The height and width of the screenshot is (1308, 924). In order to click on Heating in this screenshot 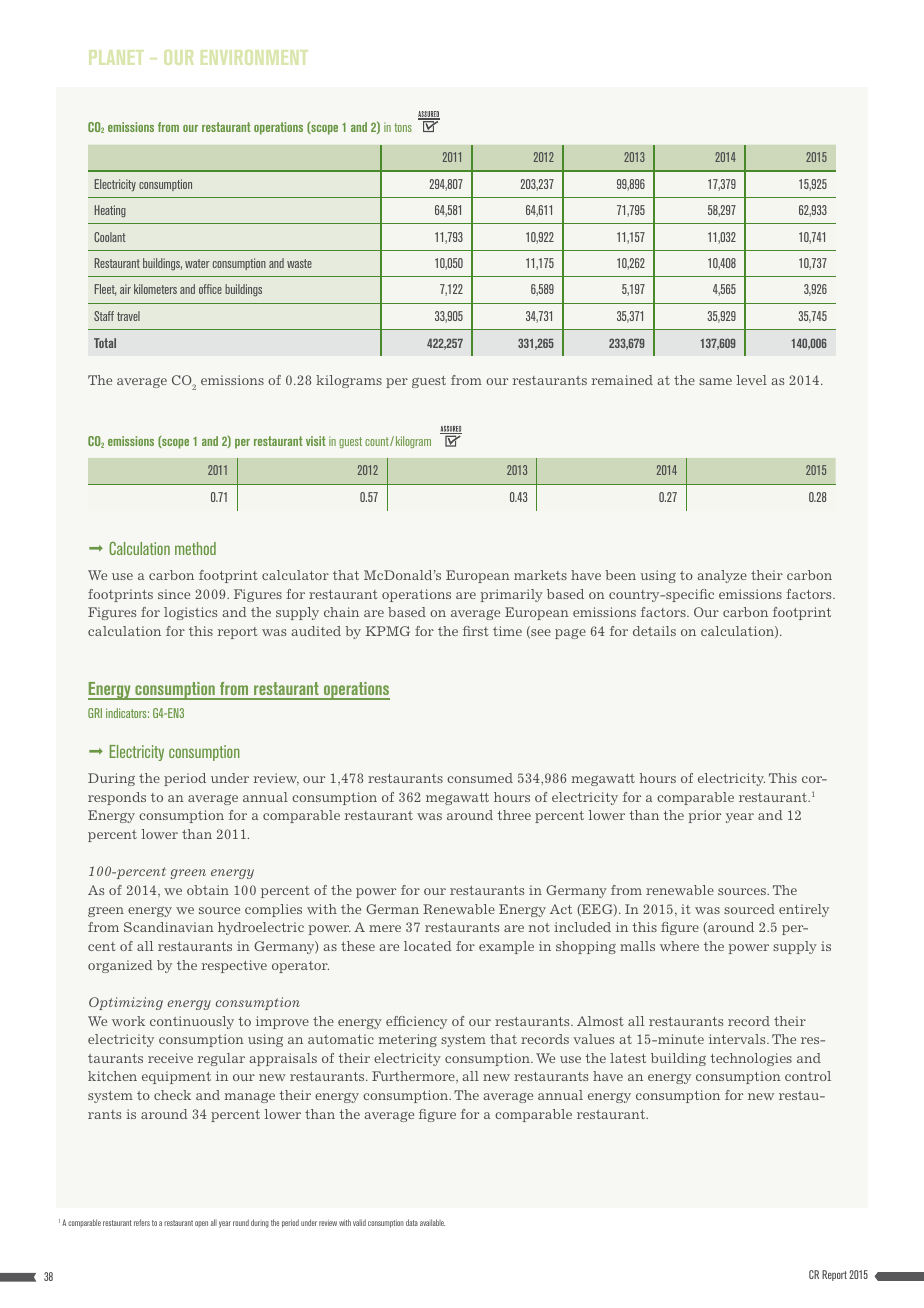, I will do `click(110, 211)`.
